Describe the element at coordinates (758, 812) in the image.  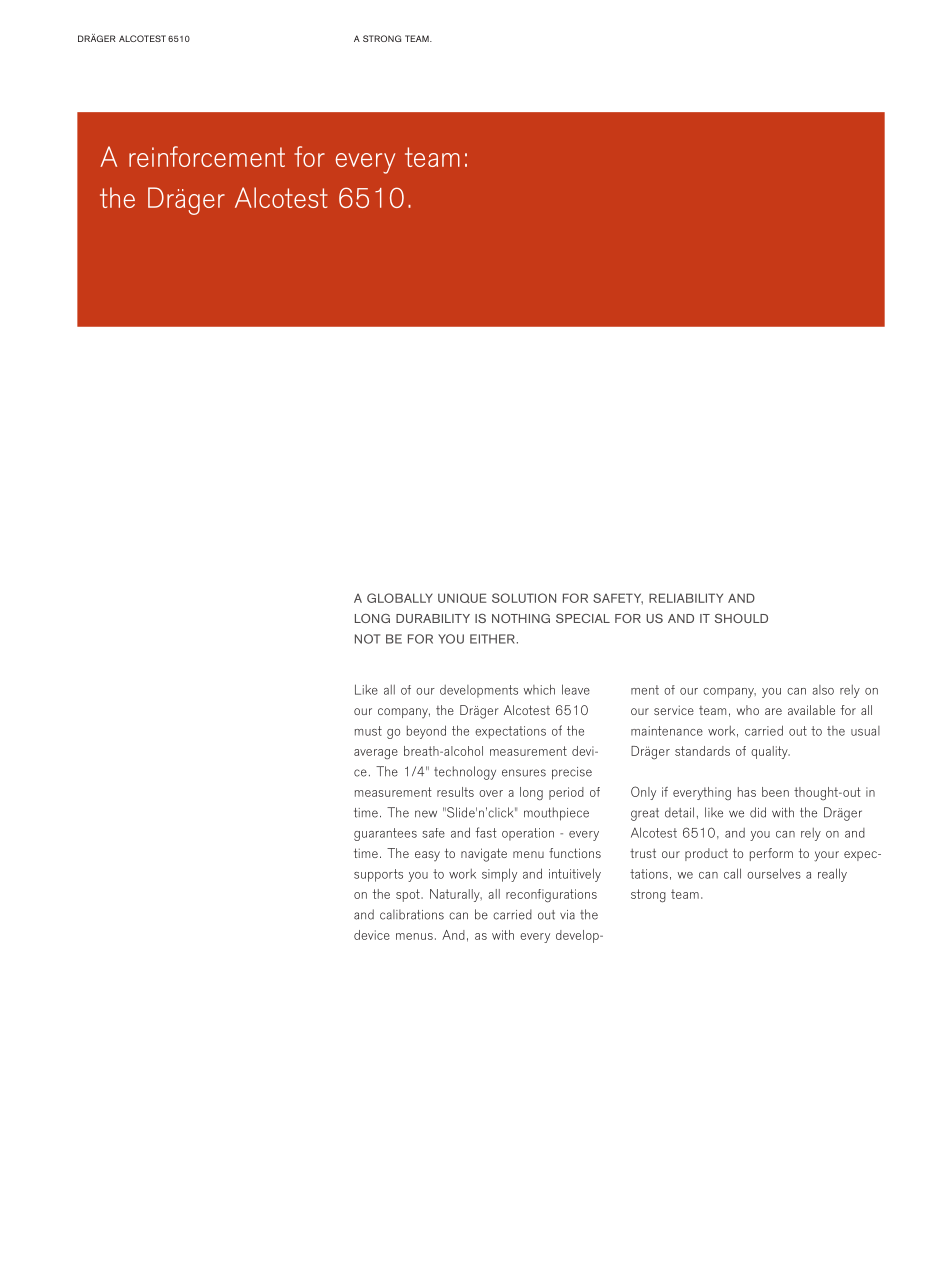
I see `did` at that location.
